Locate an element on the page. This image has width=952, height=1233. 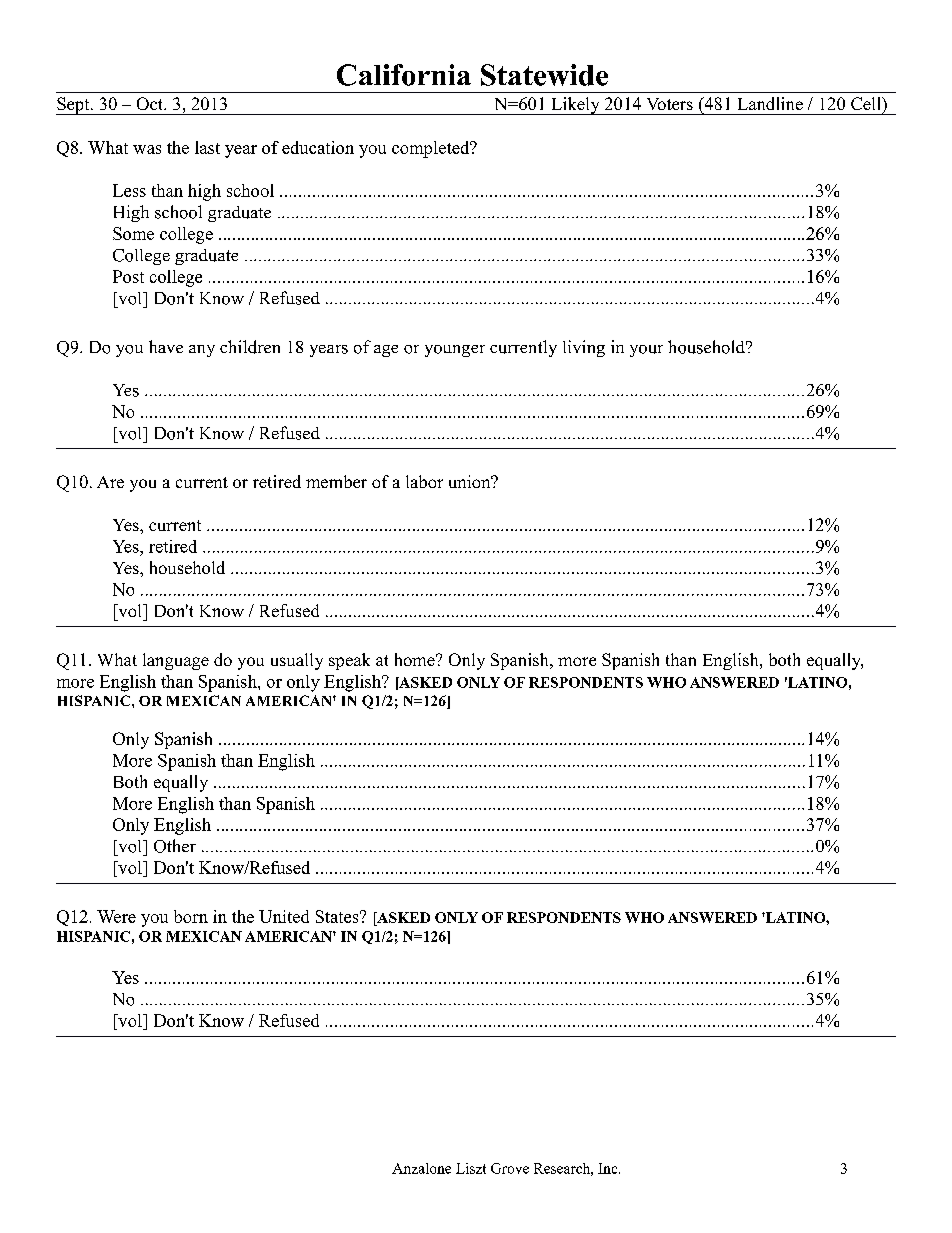
California is located at coordinates (404, 75).
